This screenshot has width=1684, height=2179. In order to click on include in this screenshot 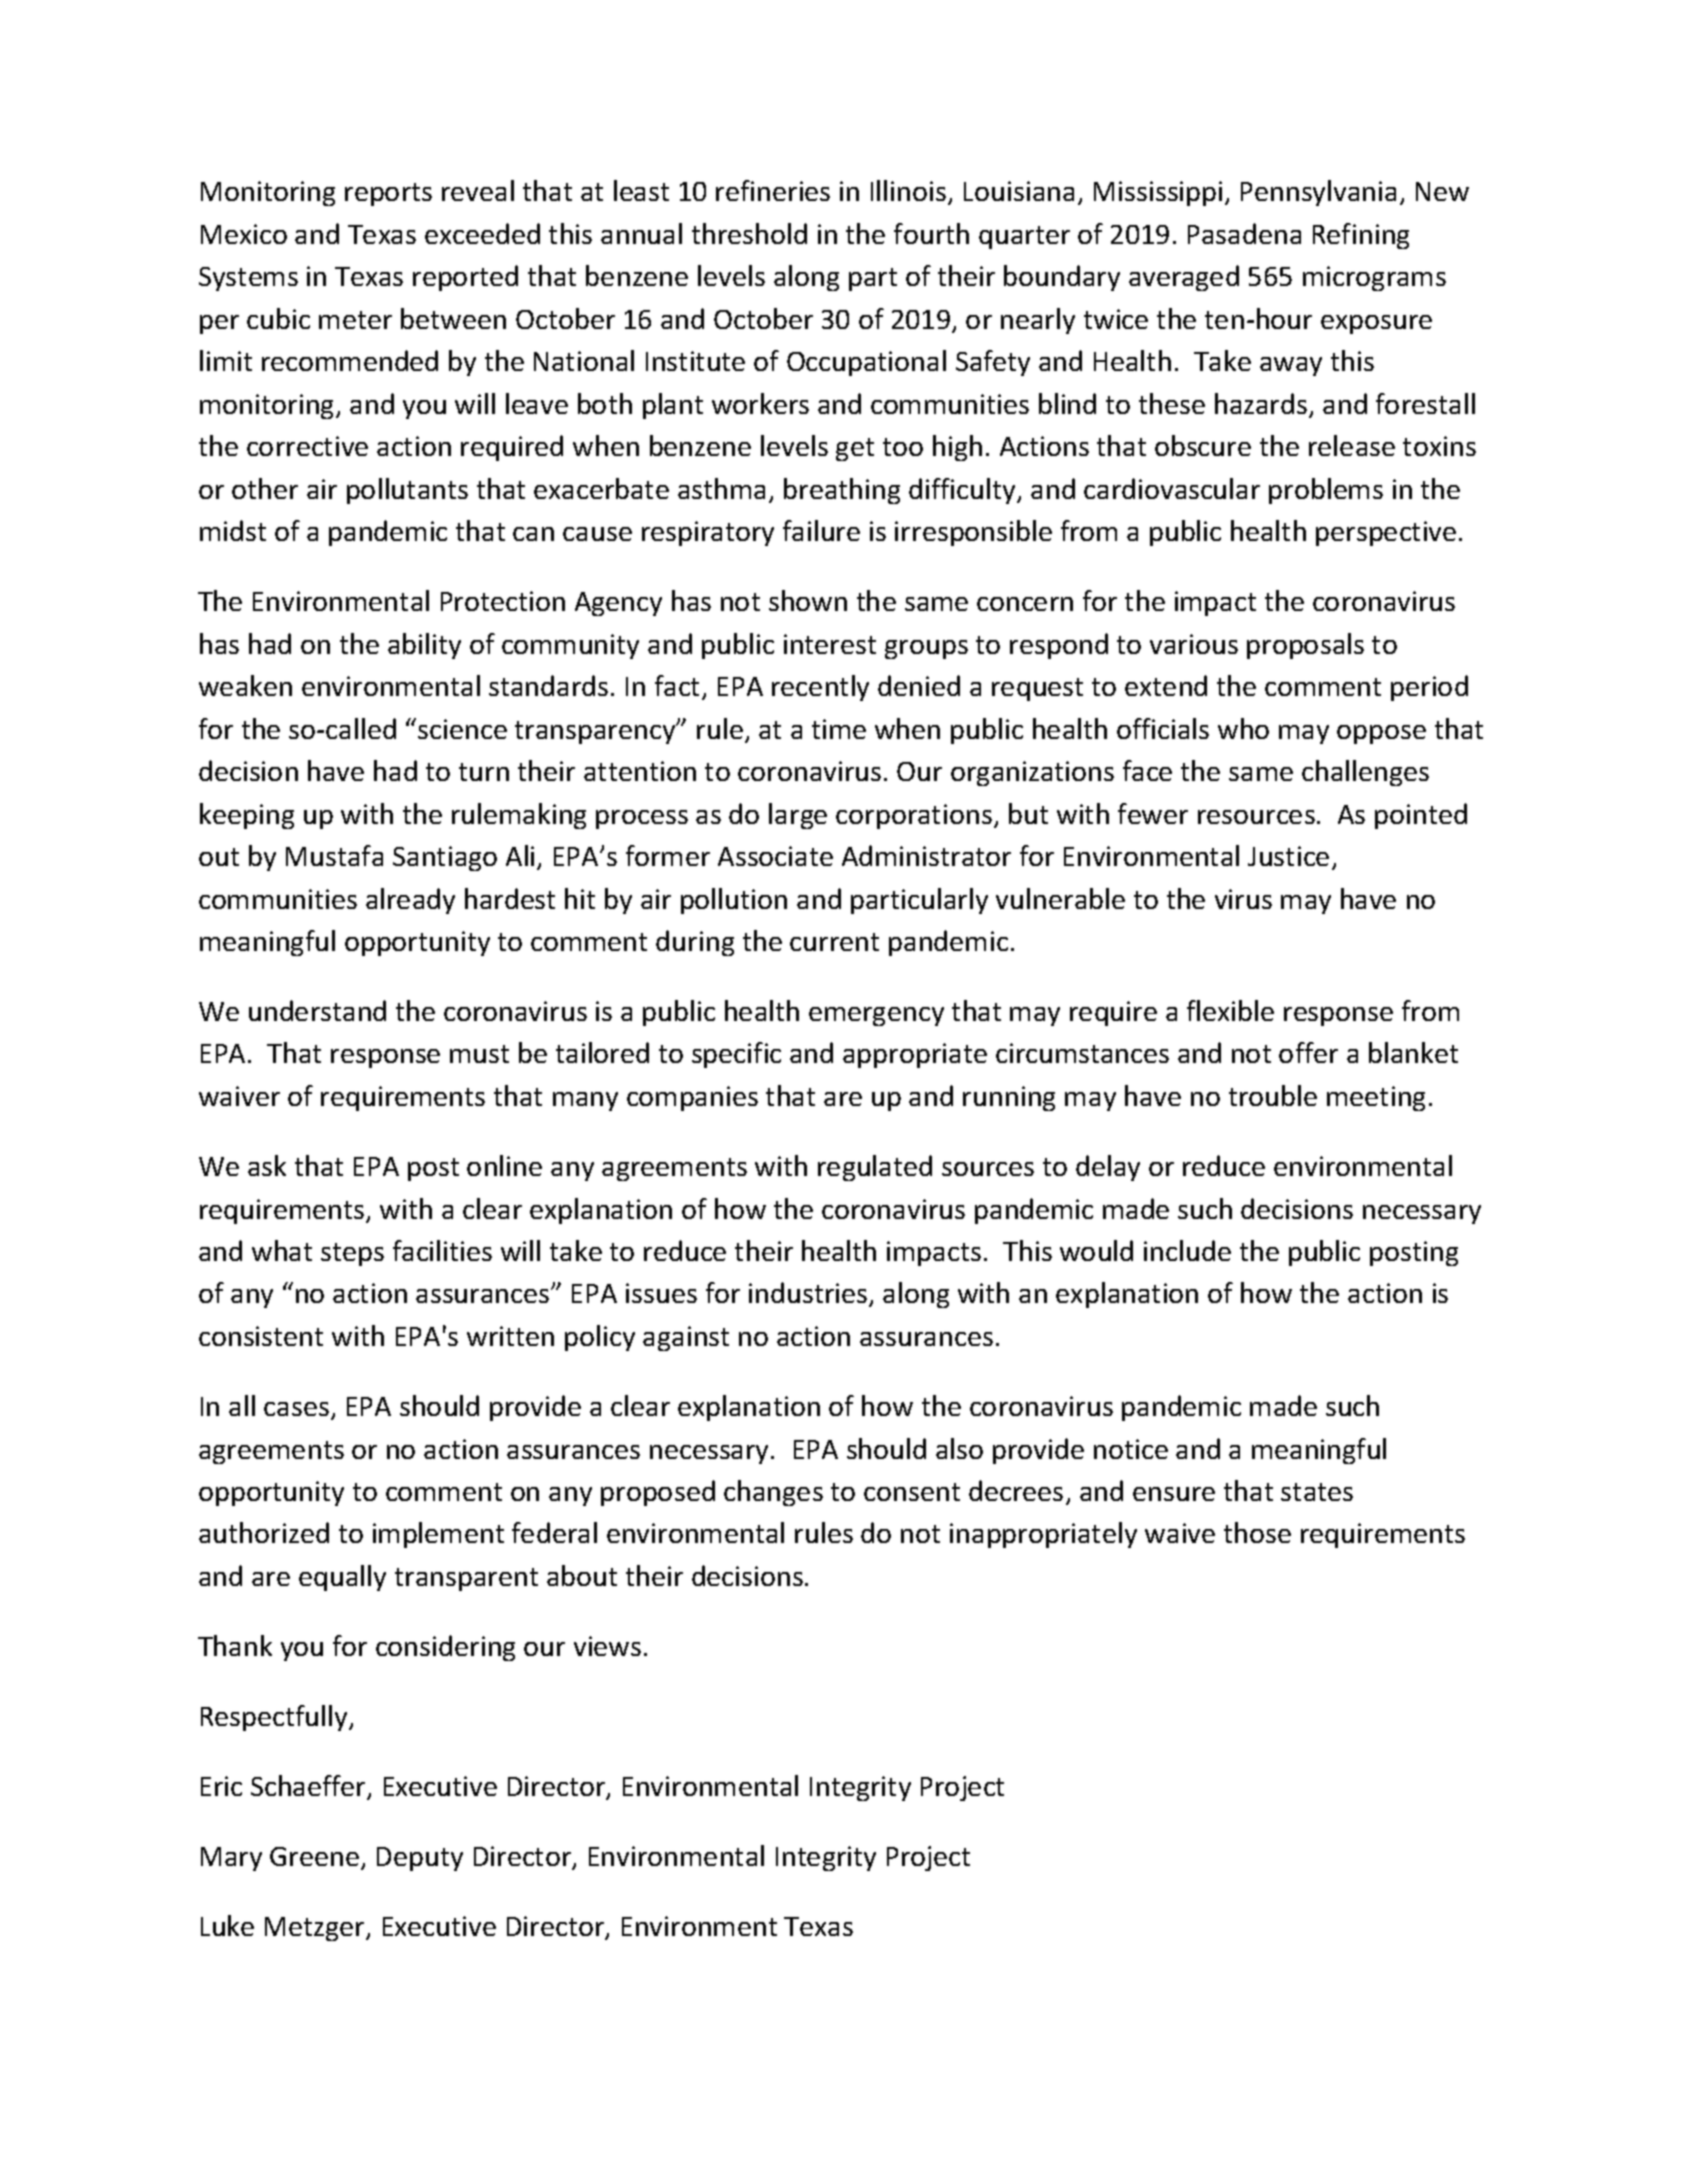, I will do `click(1187, 1250)`.
